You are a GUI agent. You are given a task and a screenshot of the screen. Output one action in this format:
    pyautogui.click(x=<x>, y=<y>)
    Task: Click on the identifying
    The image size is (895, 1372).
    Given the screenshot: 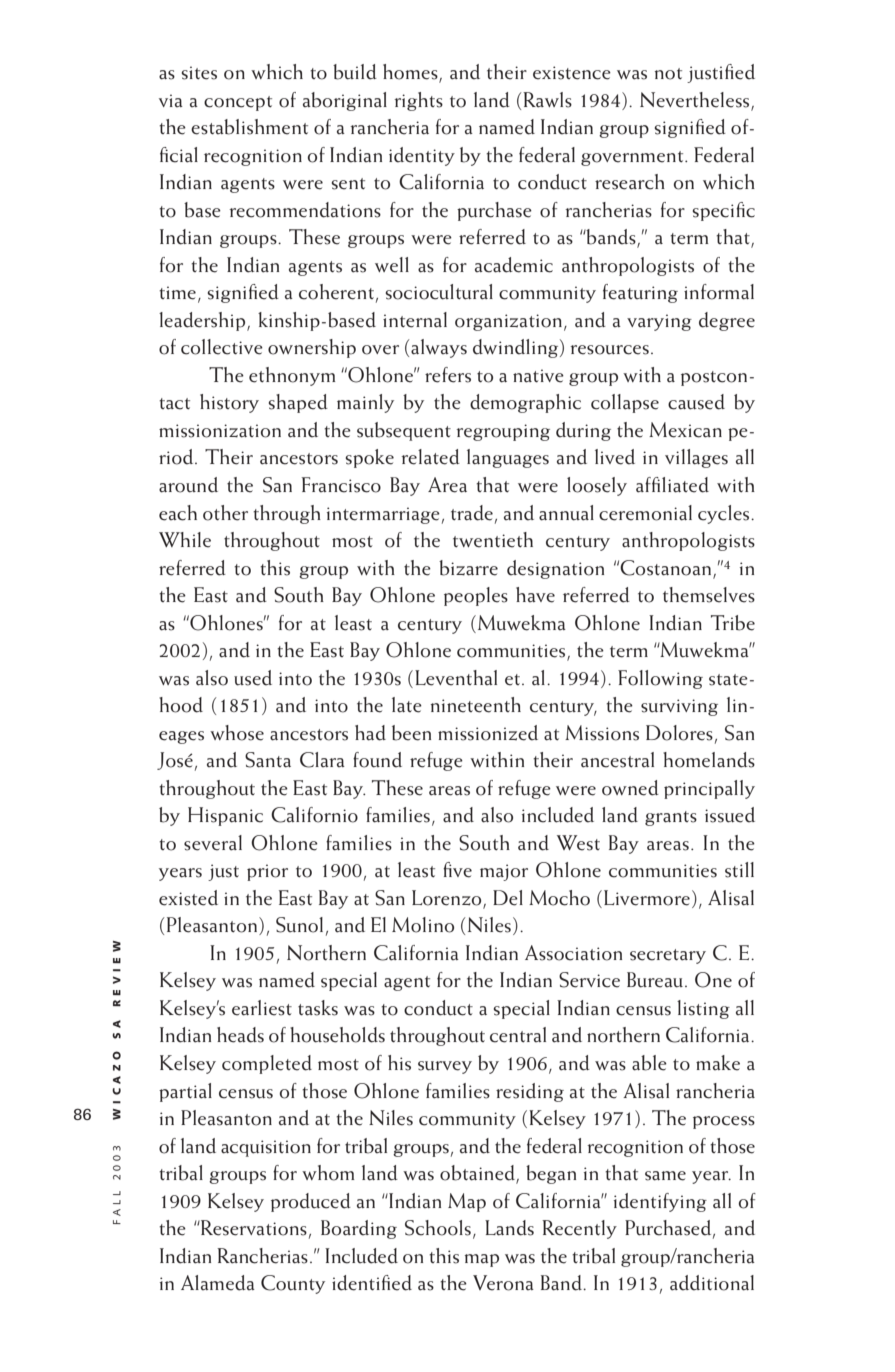 What is the action you would take?
    pyautogui.click(x=660, y=1202)
